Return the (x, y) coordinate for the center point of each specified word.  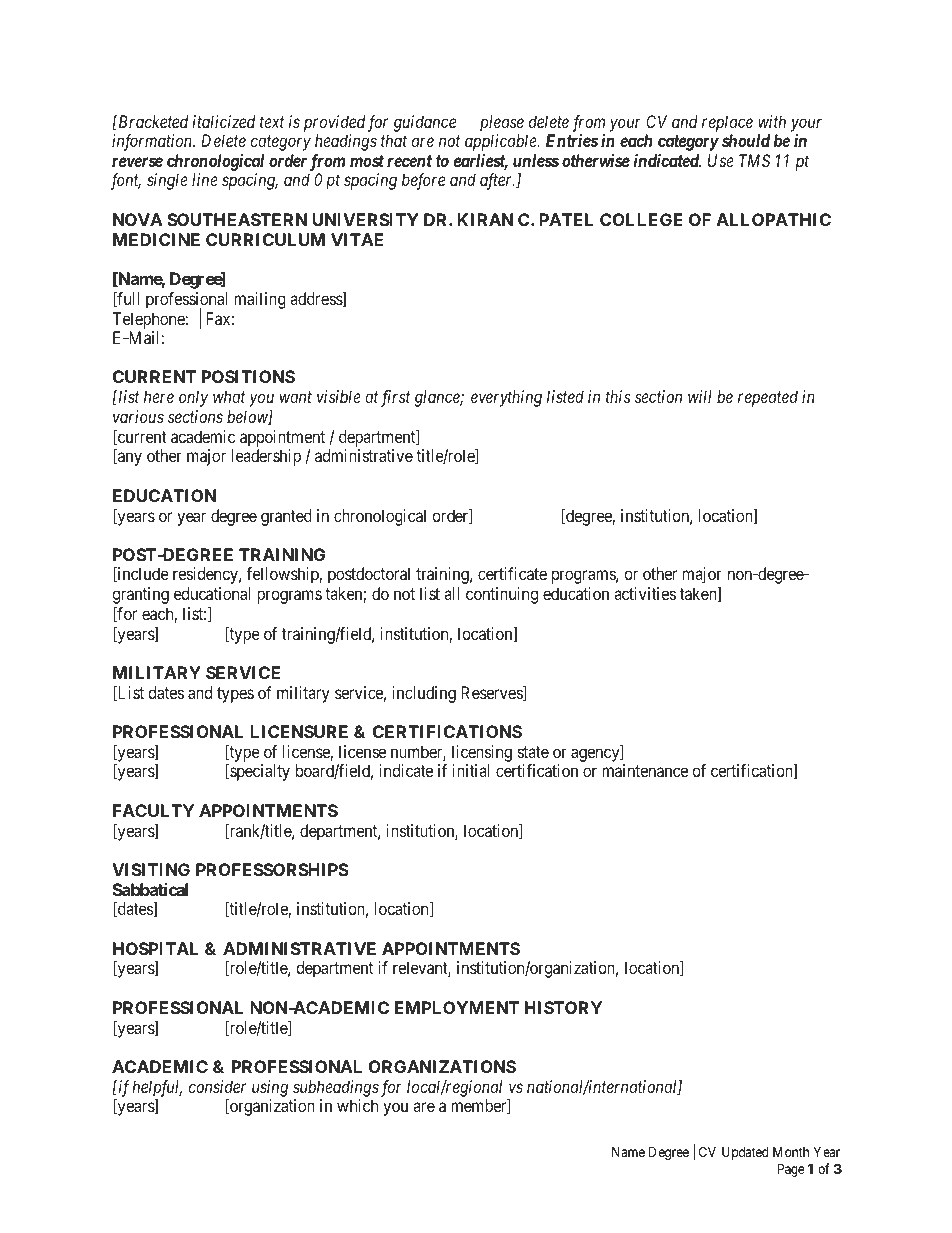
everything (506, 398)
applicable (502, 142)
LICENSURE (299, 731)
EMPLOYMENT (457, 1007)
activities (645, 593)
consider (217, 1086)
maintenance (645, 770)
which (357, 1105)
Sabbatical (150, 889)
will (700, 396)
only (193, 398)
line (205, 179)
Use (721, 160)
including (424, 694)
